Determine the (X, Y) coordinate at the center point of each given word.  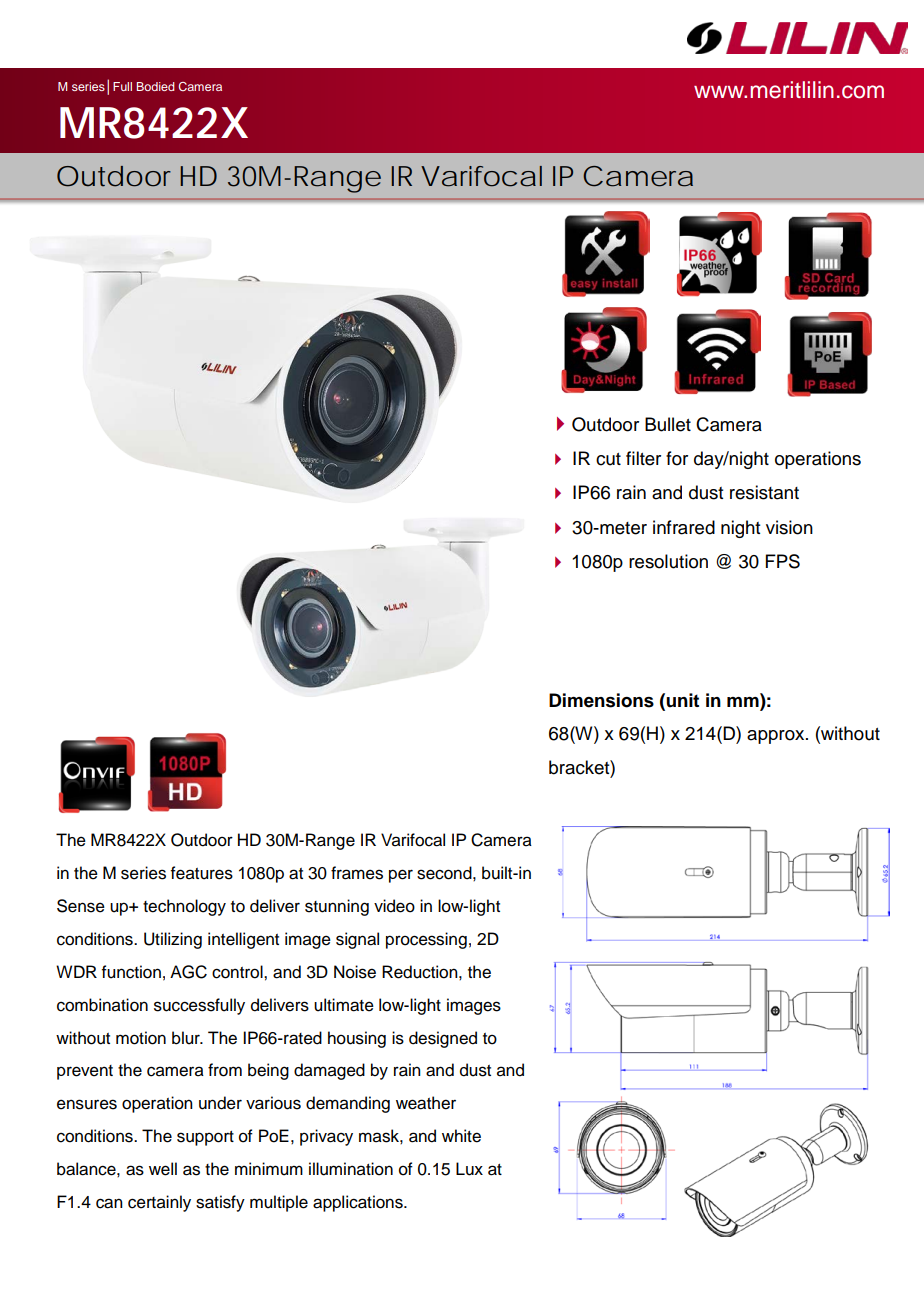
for (677, 458)
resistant (764, 492)
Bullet (668, 424)
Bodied (156, 86)
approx (777, 737)
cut (608, 459)
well (163, 1169)
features (202, 873)
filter (643, 458)
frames (357, 873)
